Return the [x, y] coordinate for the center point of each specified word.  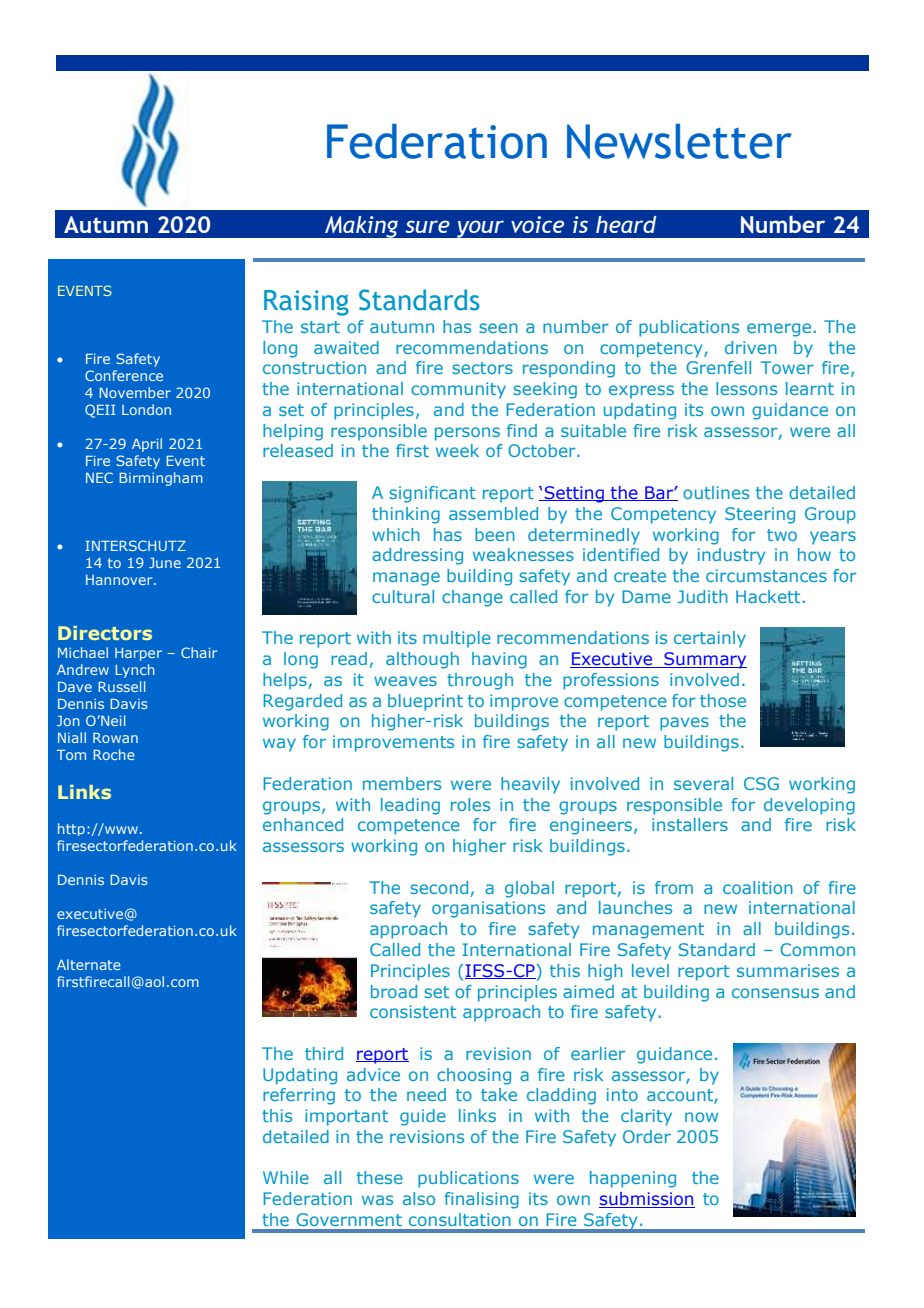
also [419, 1198]
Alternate [89, 964]
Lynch [135, 671]
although [422, 660]
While [286, 1177]
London [146, 409]
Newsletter [679, 141]
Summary [704, 660]
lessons [746, 388]
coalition [758, 887]
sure [427, 226]
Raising [306, 303]
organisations [488, 909]
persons [467, 434]
